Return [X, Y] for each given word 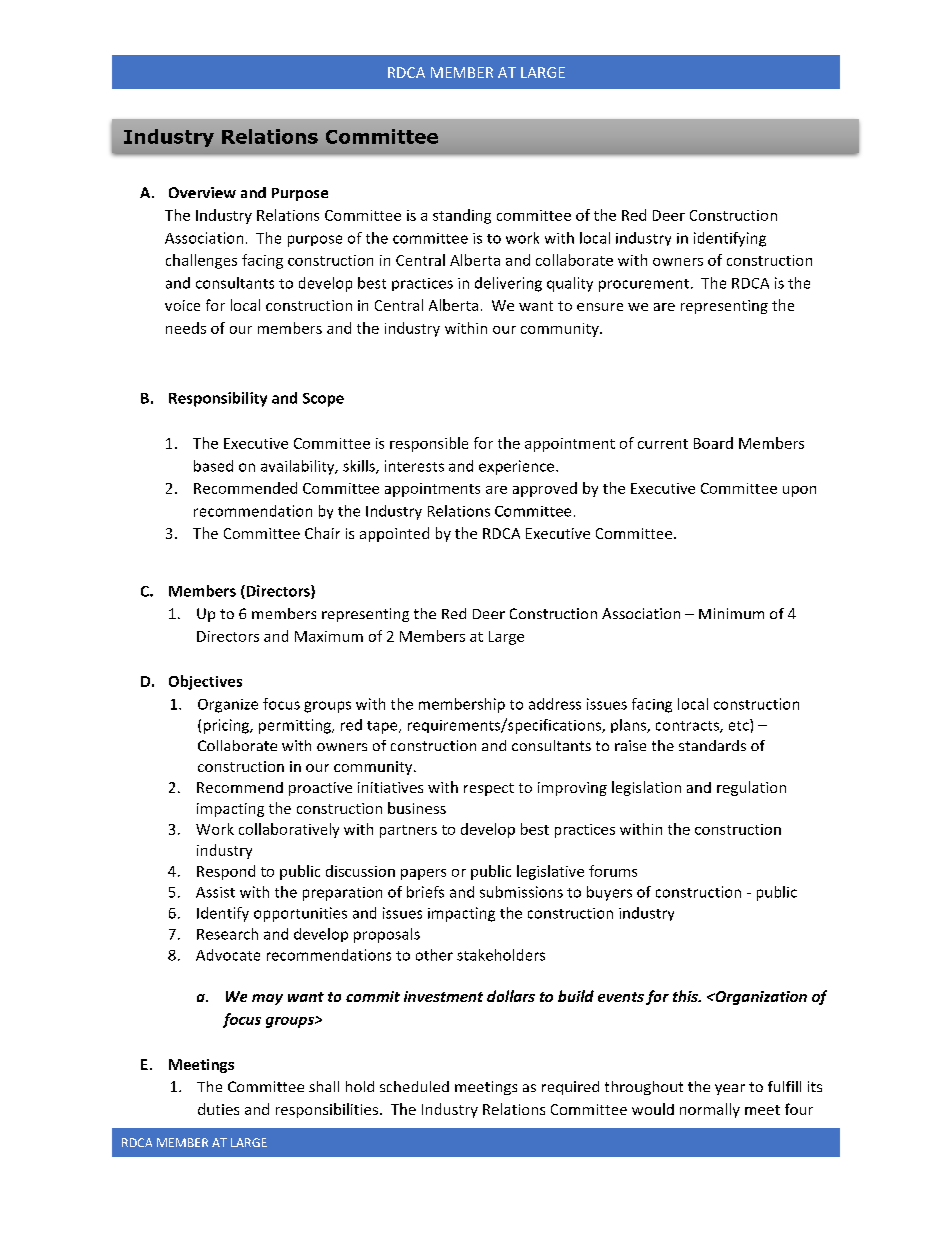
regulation [751, 788]
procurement [644, 285]
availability [299, 467]
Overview [202, 192]
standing [462, 216]
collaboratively [289, 830]
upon [799, 491]
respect [489, 789]
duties [218, 1109]
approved [545, 489]
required [570, 1088]
